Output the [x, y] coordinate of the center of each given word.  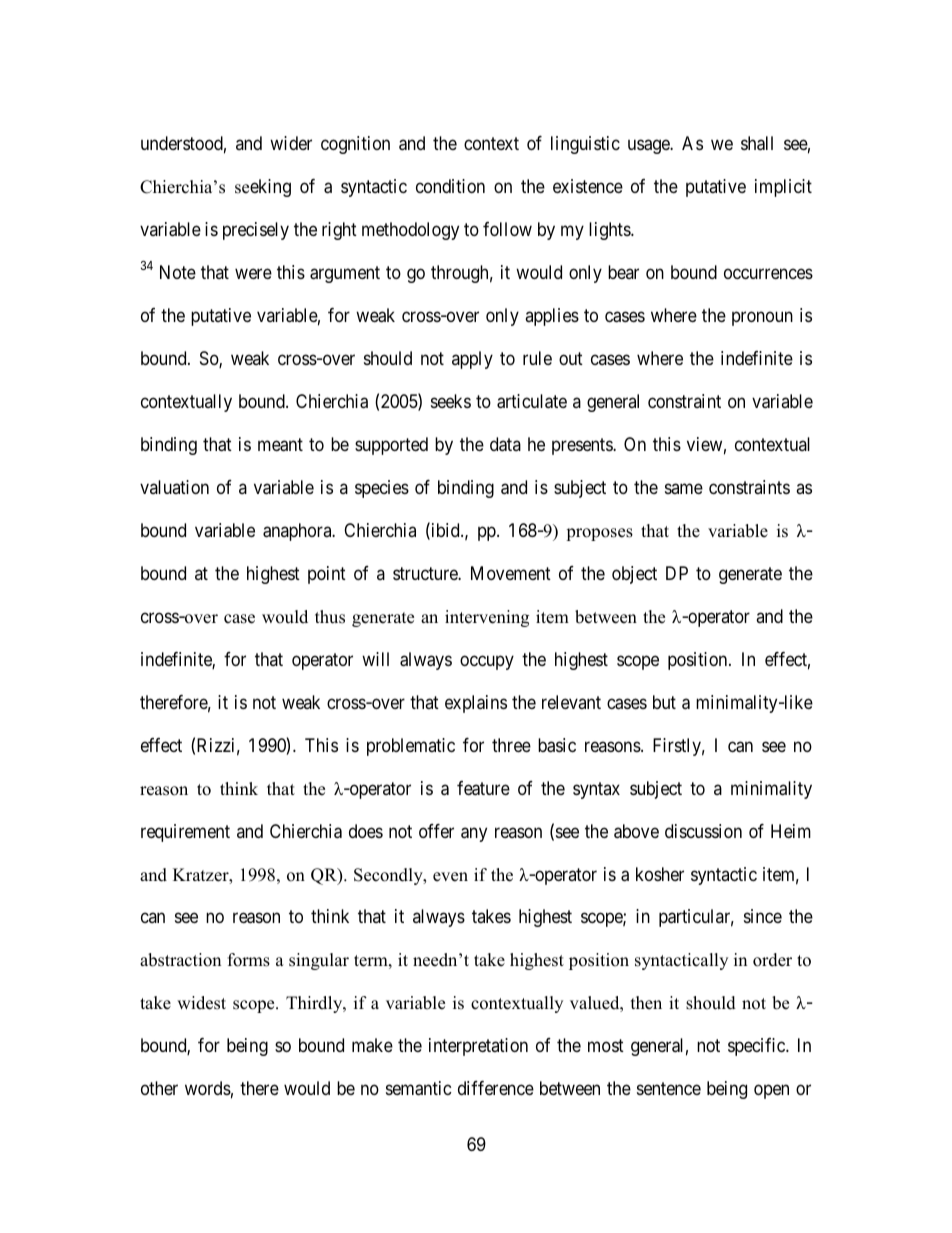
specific [757, 1047]
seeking [263, 188]
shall [757, 143]
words [208, 1088]
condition [450, 186]
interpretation [478, 1047]
